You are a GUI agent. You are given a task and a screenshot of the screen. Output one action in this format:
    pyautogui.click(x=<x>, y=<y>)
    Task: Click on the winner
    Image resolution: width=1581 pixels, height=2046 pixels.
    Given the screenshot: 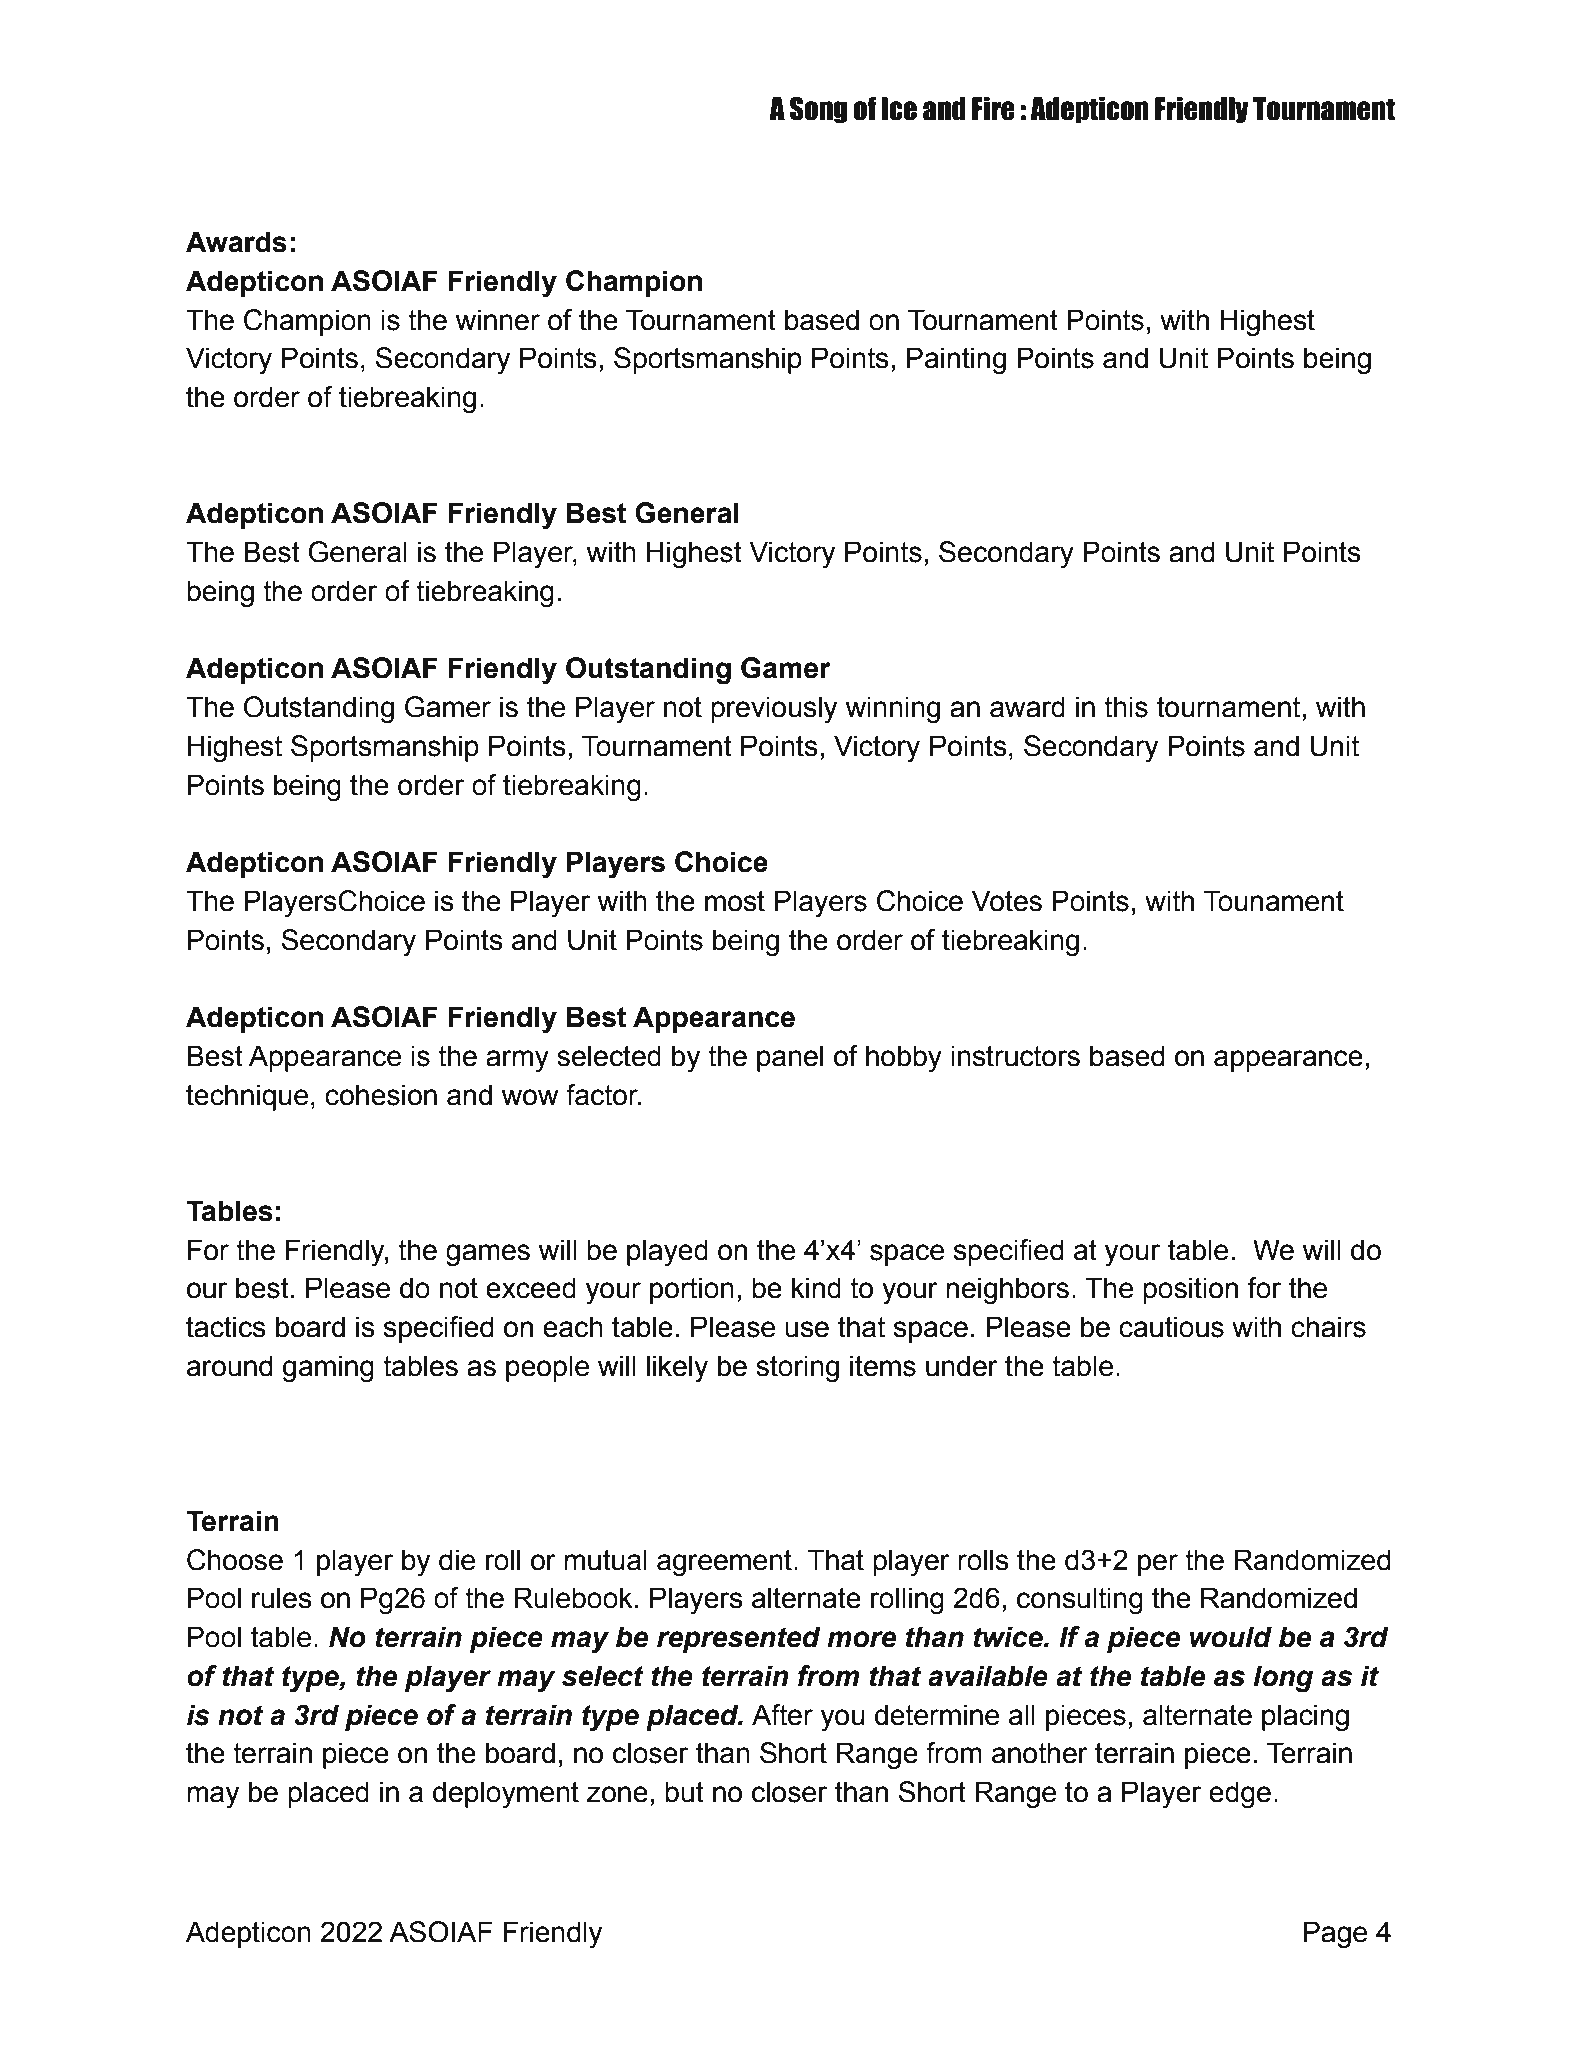 What is the action you would take?
    pyautogui.click(x=497, y=320)
